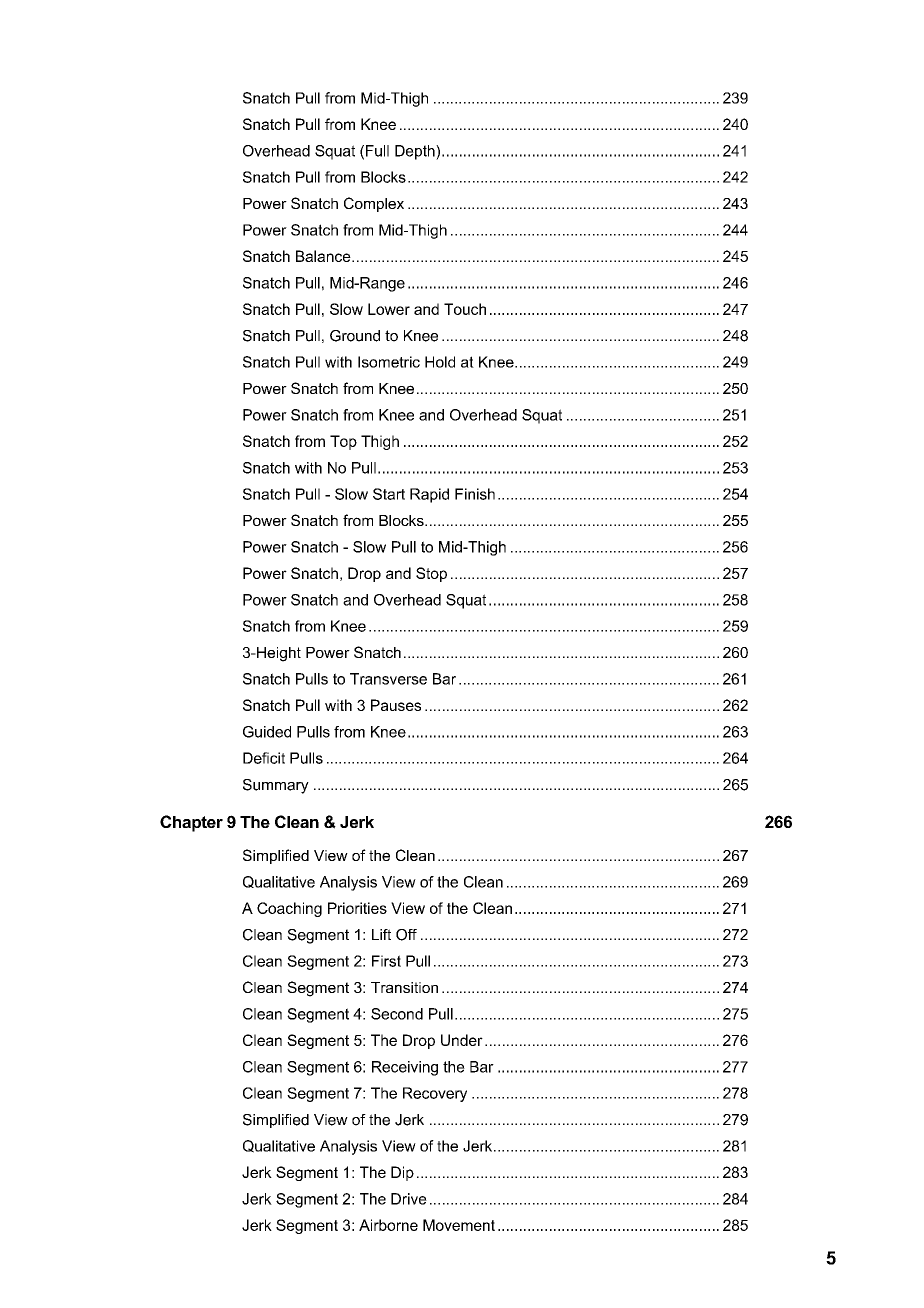 The width and height of the page is (924, 1308). I want to click on Airborne, so click(388, 1225).
